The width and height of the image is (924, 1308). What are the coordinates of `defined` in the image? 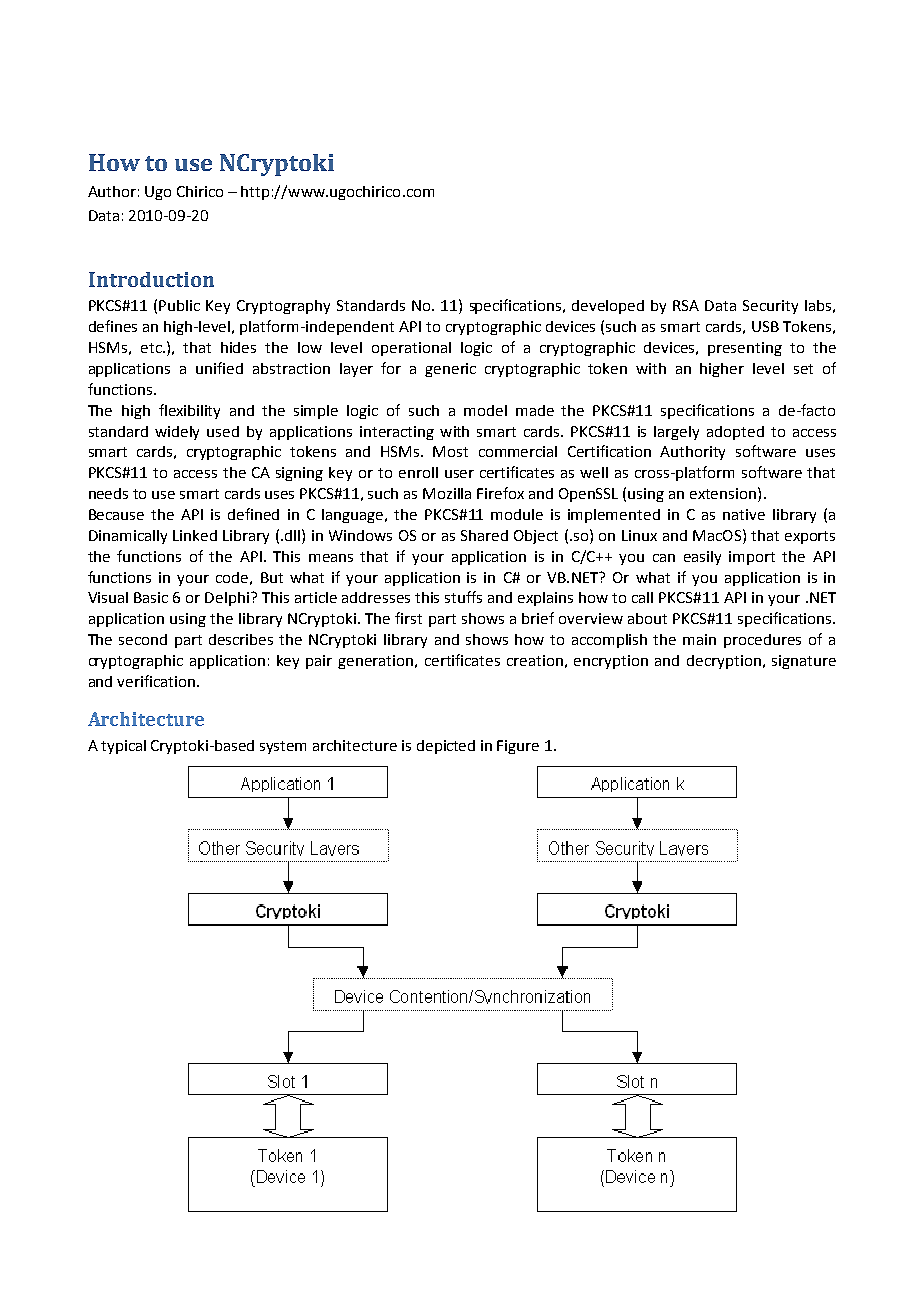 It's located at (253, 514).
